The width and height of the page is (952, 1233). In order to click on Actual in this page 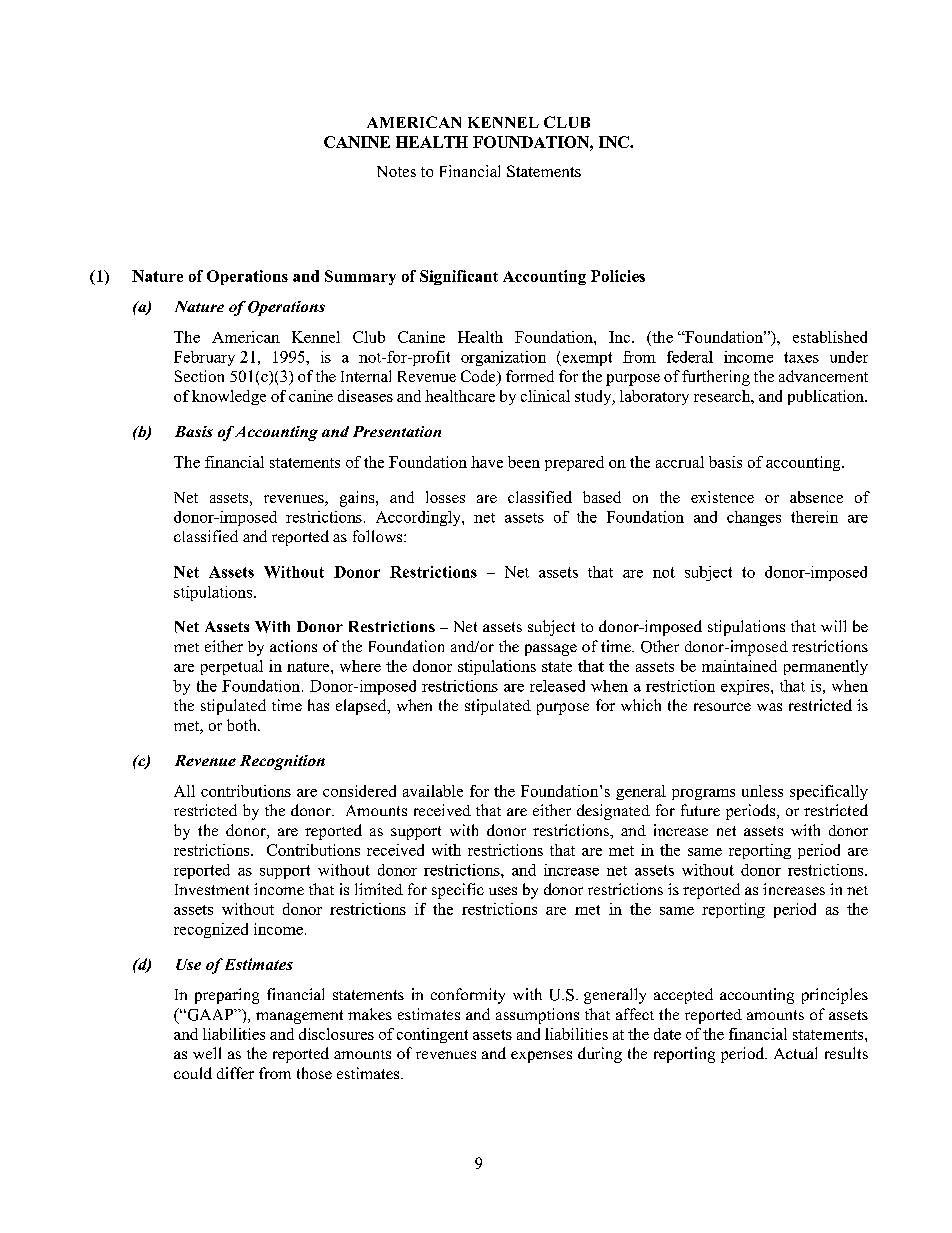, I will do `click(795, 1053)`.
